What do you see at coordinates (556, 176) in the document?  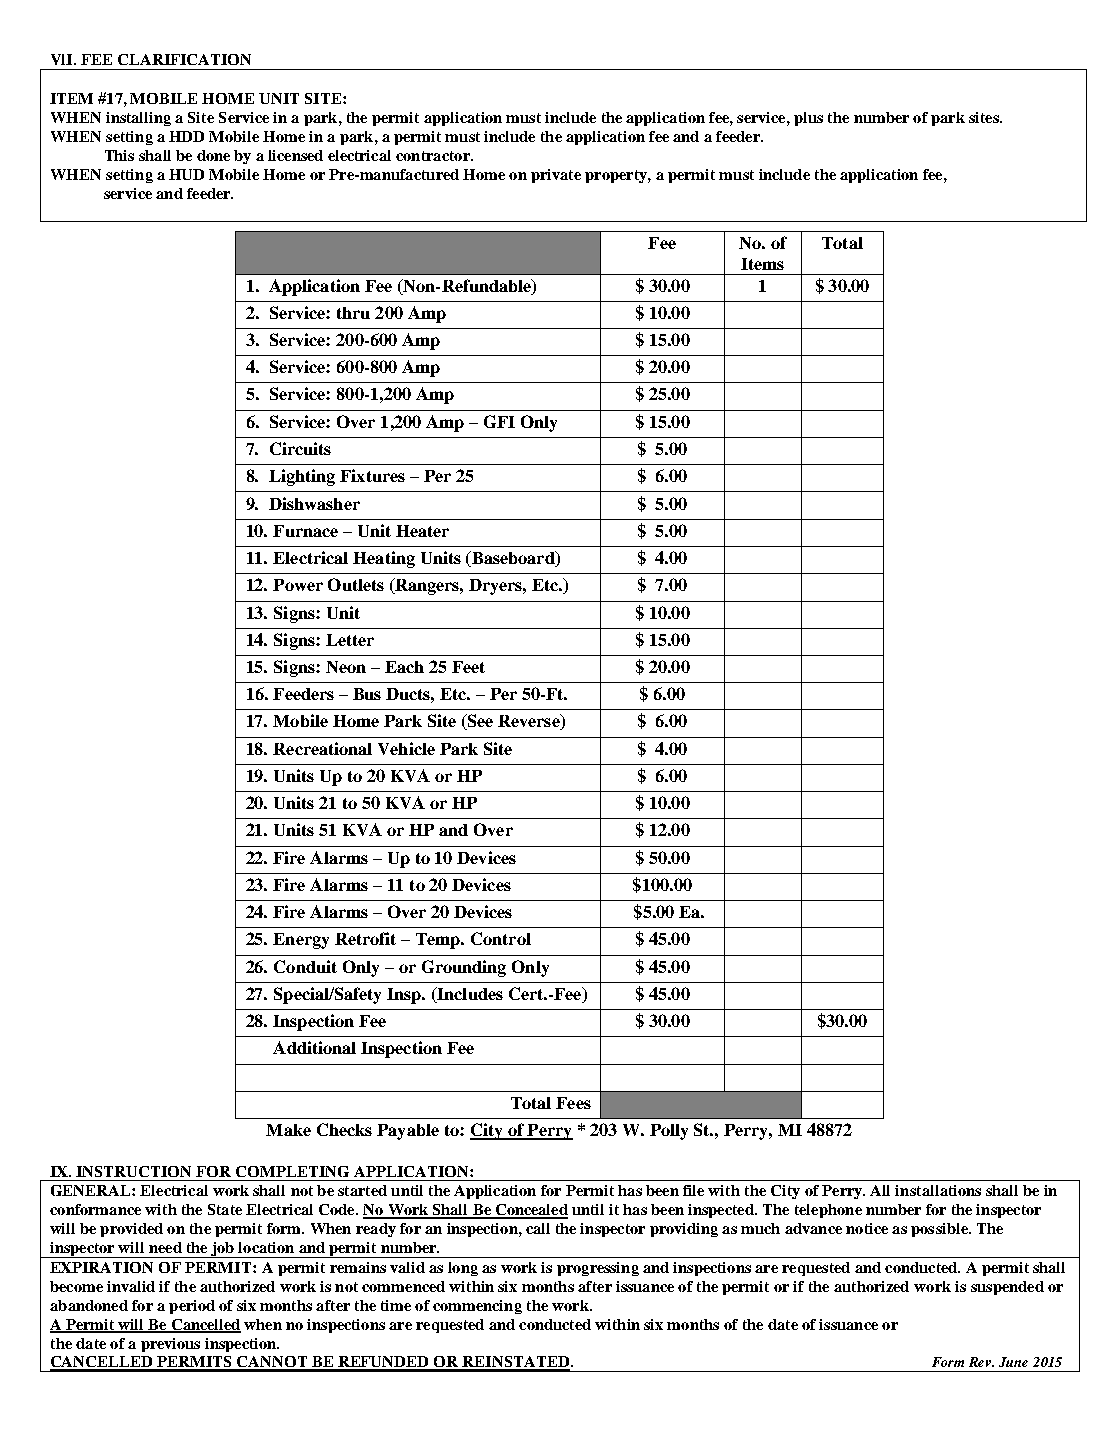 I see `private` at bounding box center [556, 176].
